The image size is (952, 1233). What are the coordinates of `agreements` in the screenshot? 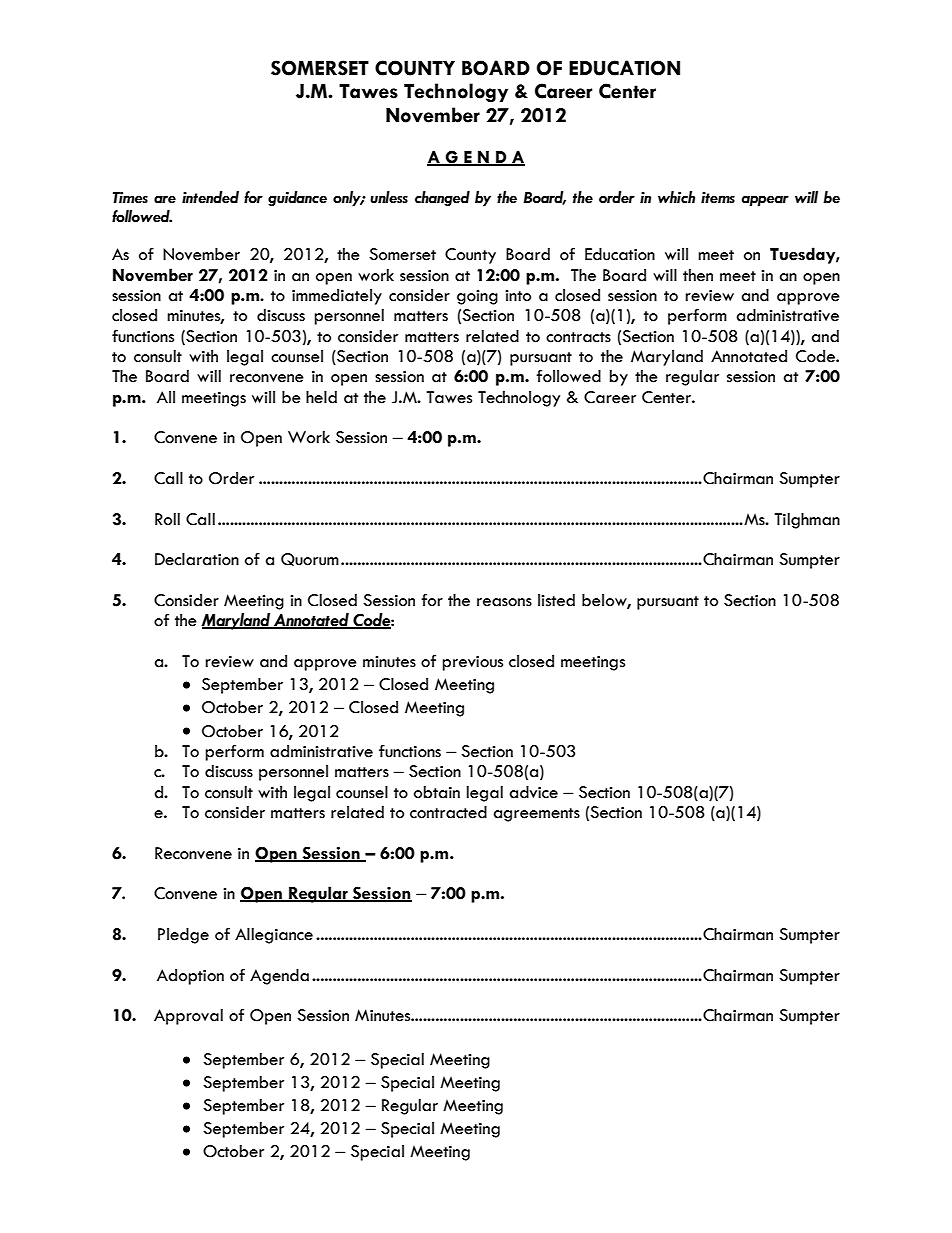 It's located at (537, 815).
